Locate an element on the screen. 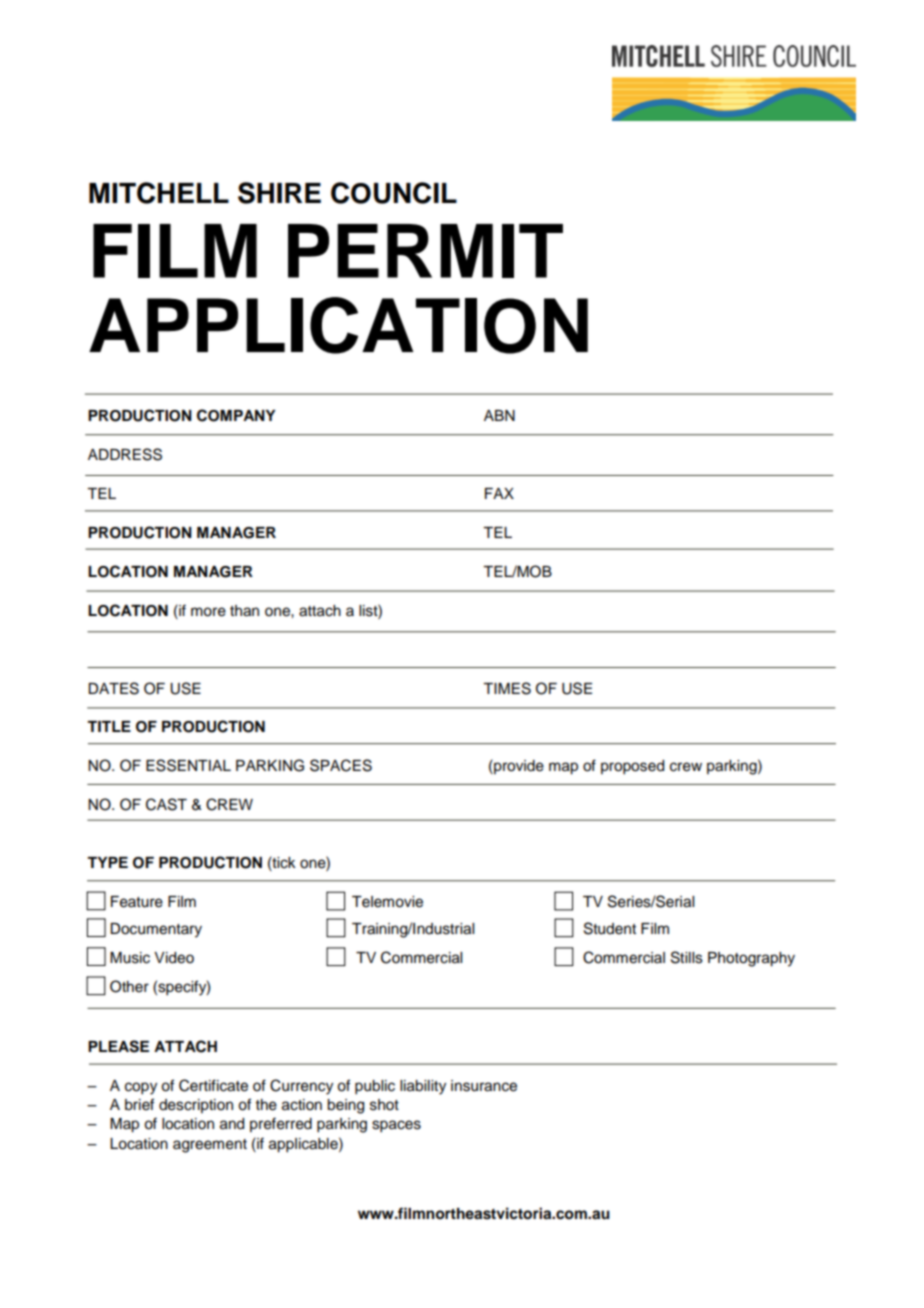  proposed is located at coordinates (632, 767).
